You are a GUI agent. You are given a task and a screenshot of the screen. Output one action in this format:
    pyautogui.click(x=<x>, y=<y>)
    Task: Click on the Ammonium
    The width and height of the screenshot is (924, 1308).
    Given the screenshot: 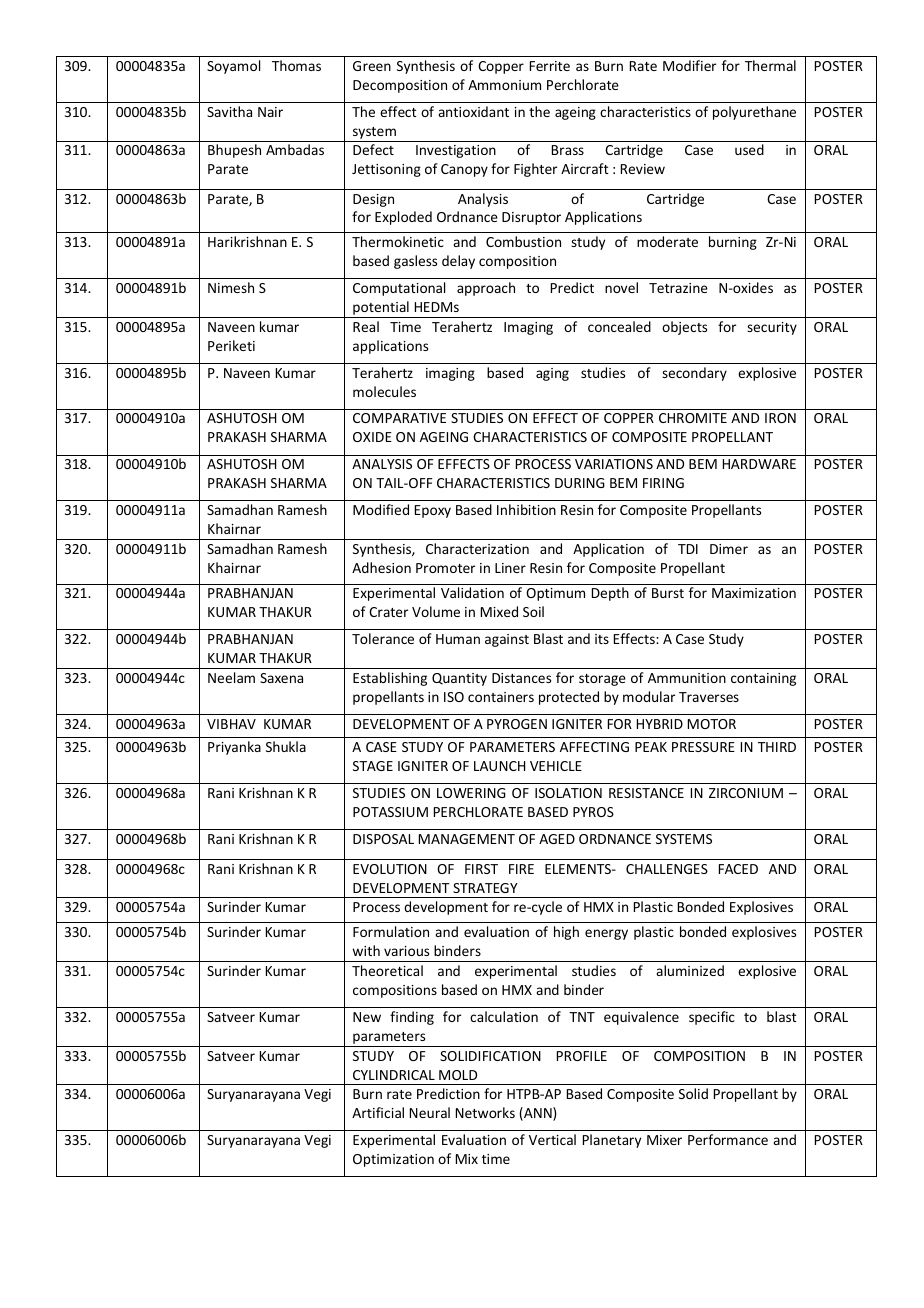 What is the action you would take?
    pyautogui.click(x=504, y=85)
